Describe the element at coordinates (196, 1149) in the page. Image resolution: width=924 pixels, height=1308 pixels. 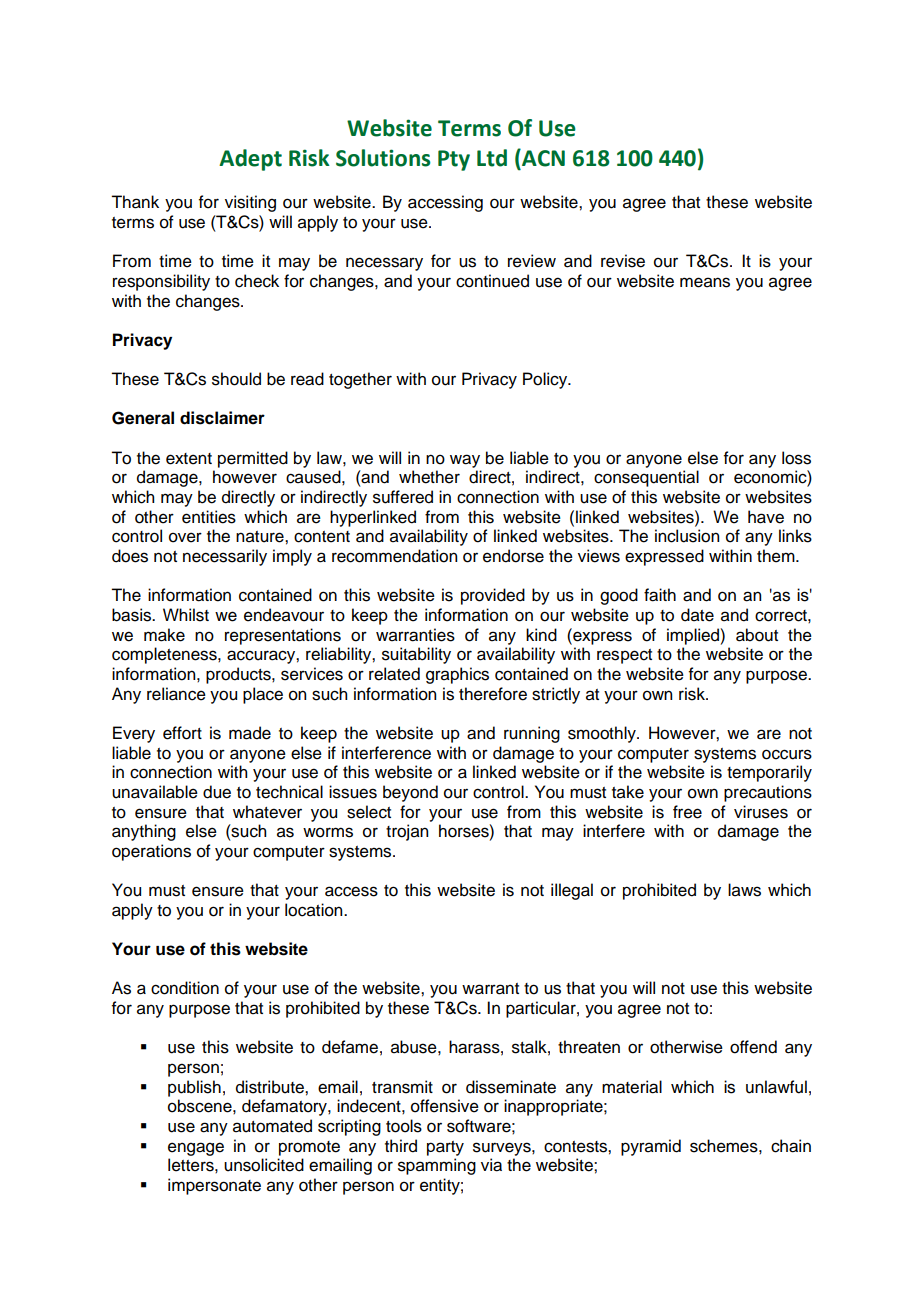
I see `engage` at that location.
